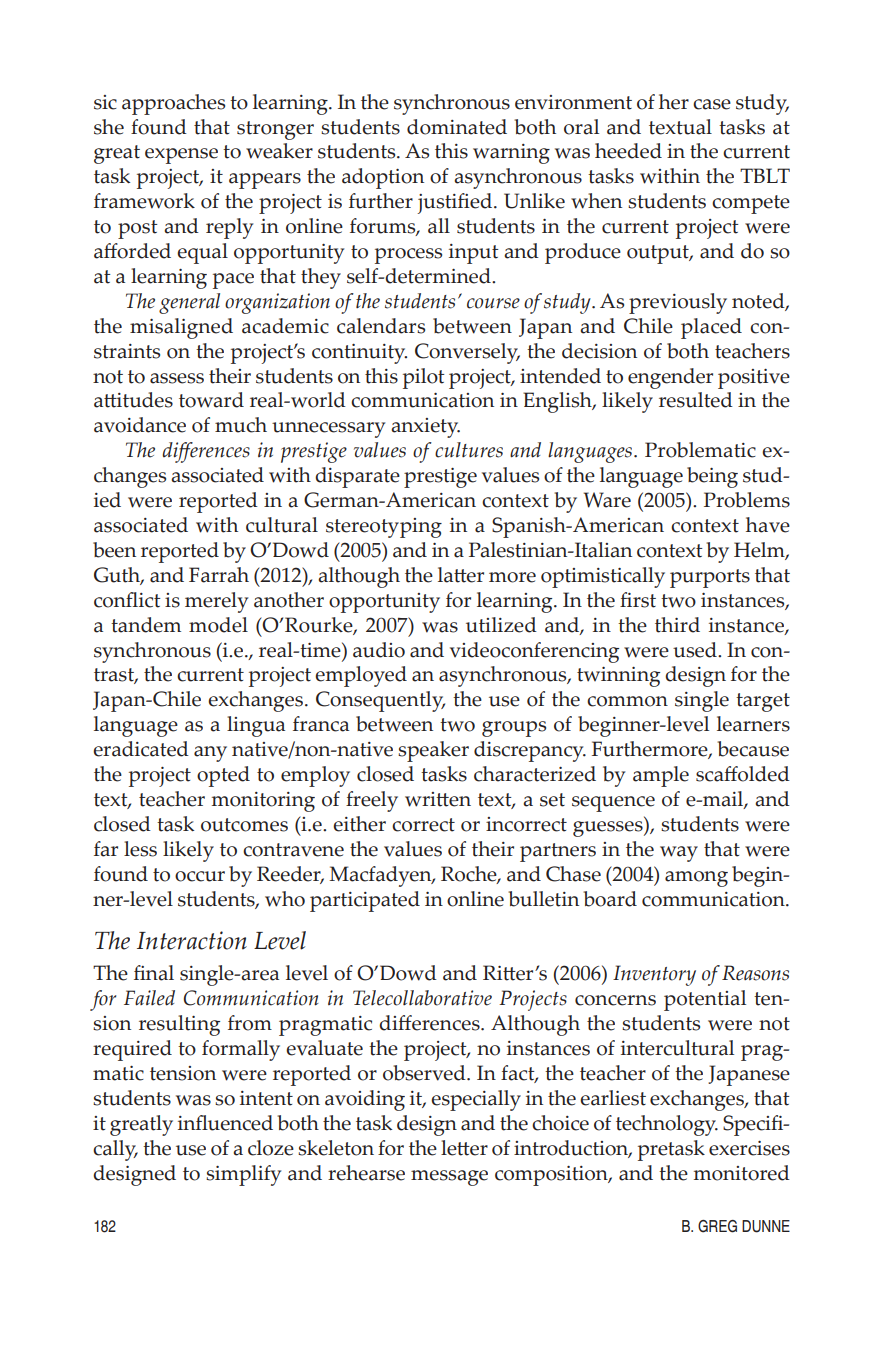 The width and height of the page is (896, 1345). Describe the element at coordinates (449, 1178) in the page. I see `message` at that location.
